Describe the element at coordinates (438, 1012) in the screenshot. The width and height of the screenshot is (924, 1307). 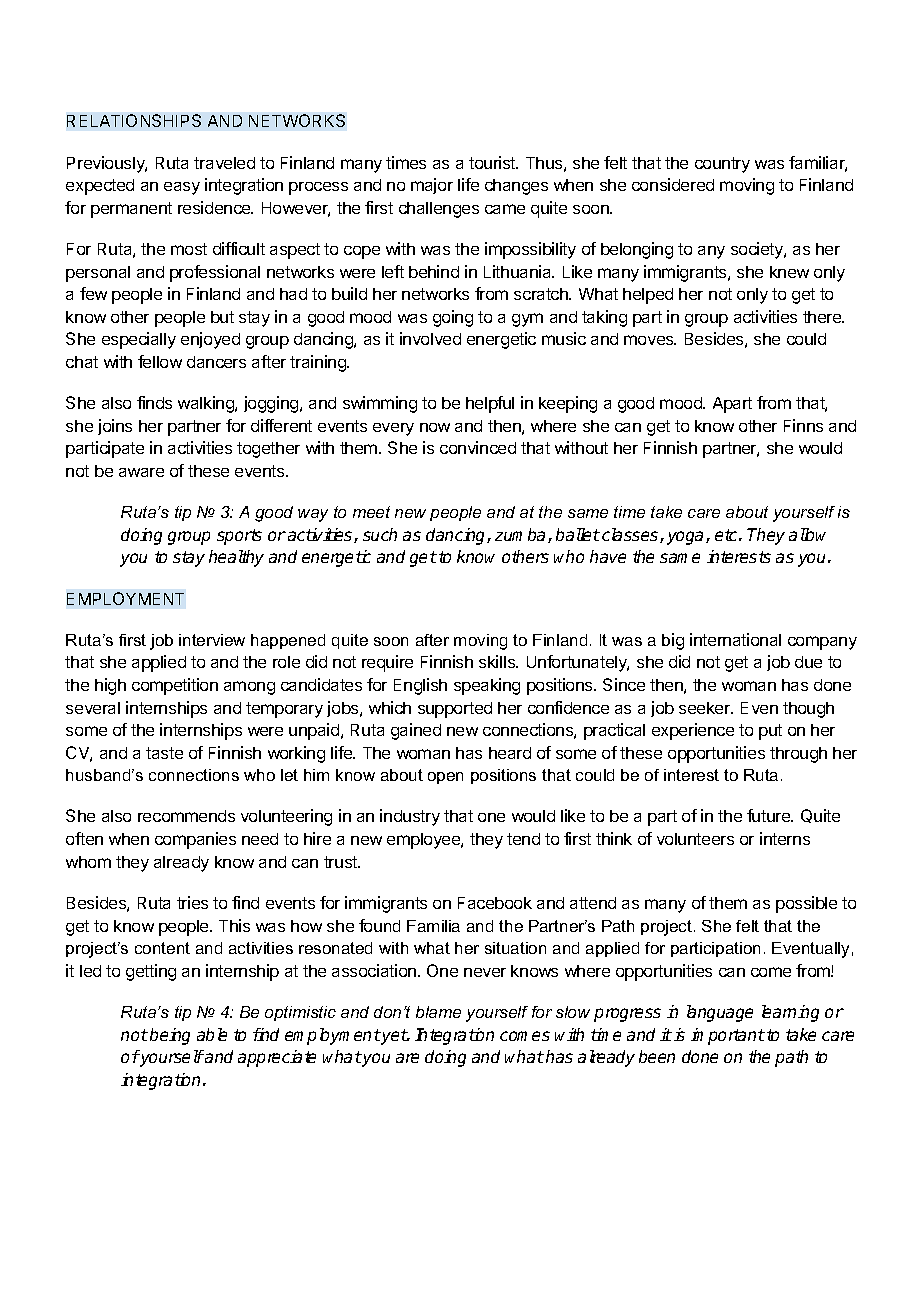
I see `blame` at that location.
